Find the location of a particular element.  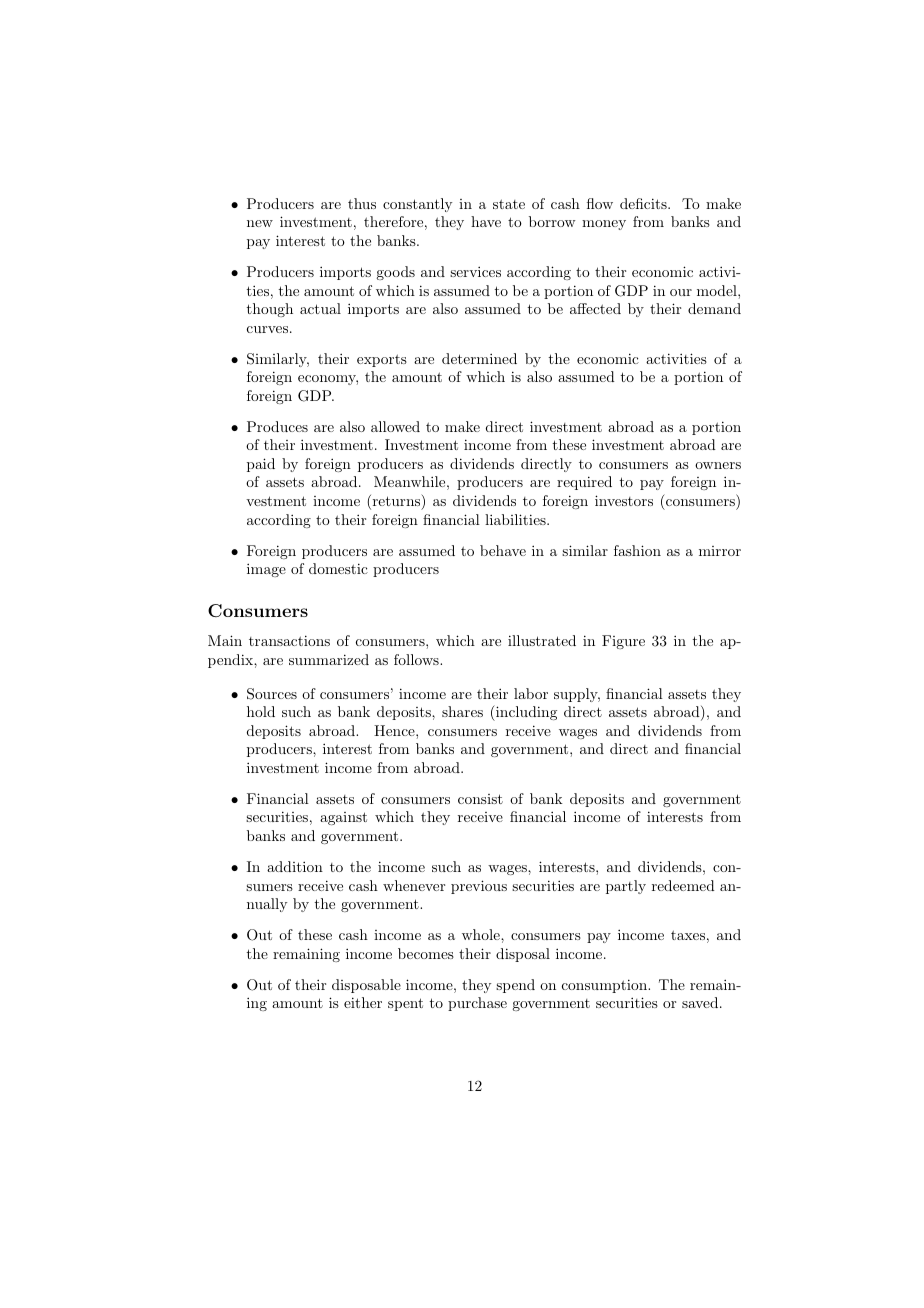

labor is located at coordinates (531, 693).
